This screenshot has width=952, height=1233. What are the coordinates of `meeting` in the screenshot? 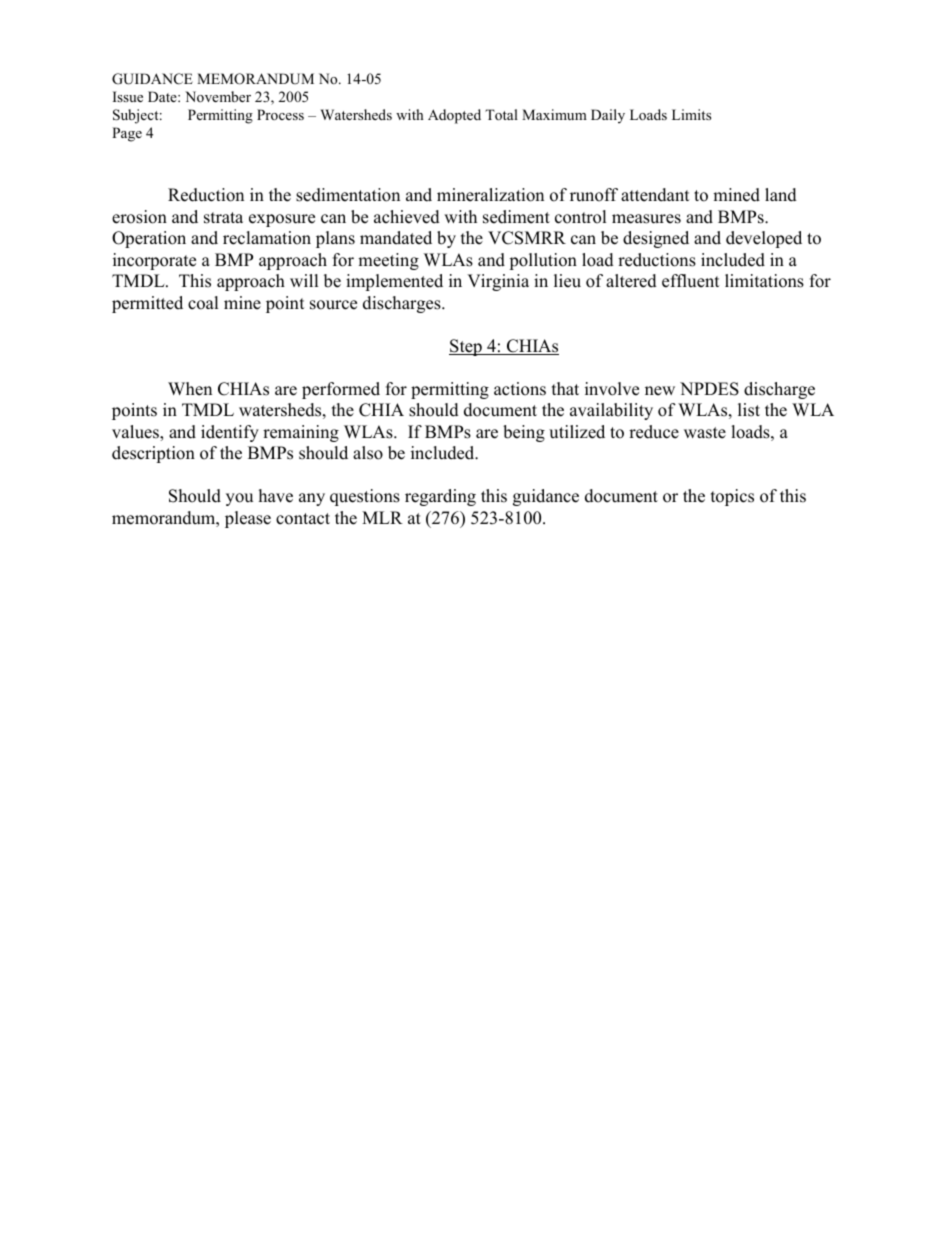 It's located at (388, 261).
